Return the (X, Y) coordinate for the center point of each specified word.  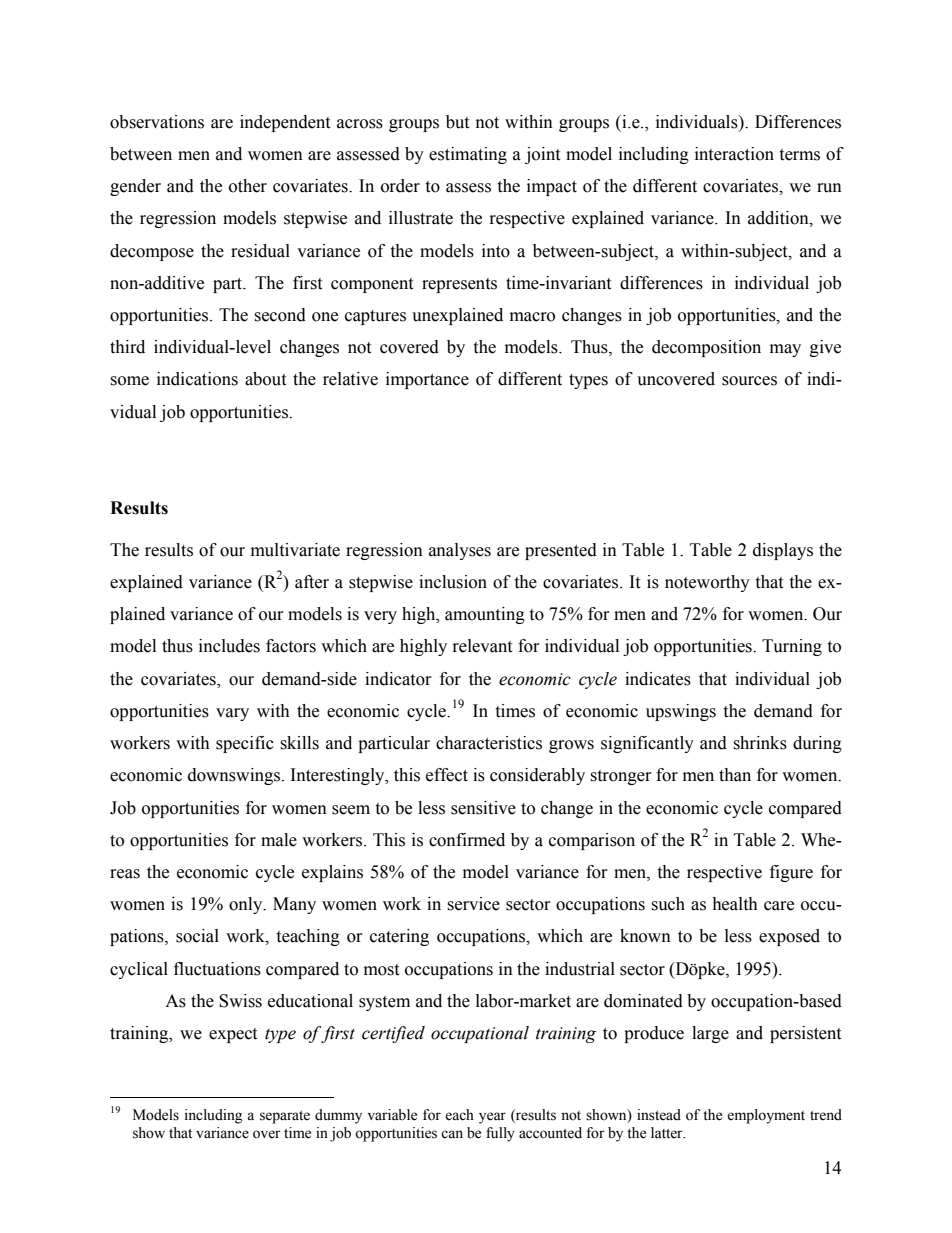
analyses (460, 551)
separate (285, 1117)
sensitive (483, 808)
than (735, 775)
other (248, 186)
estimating (468, 155)
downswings (235, 776)
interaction (734, 154)
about (265, 379)
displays (783, 551)
